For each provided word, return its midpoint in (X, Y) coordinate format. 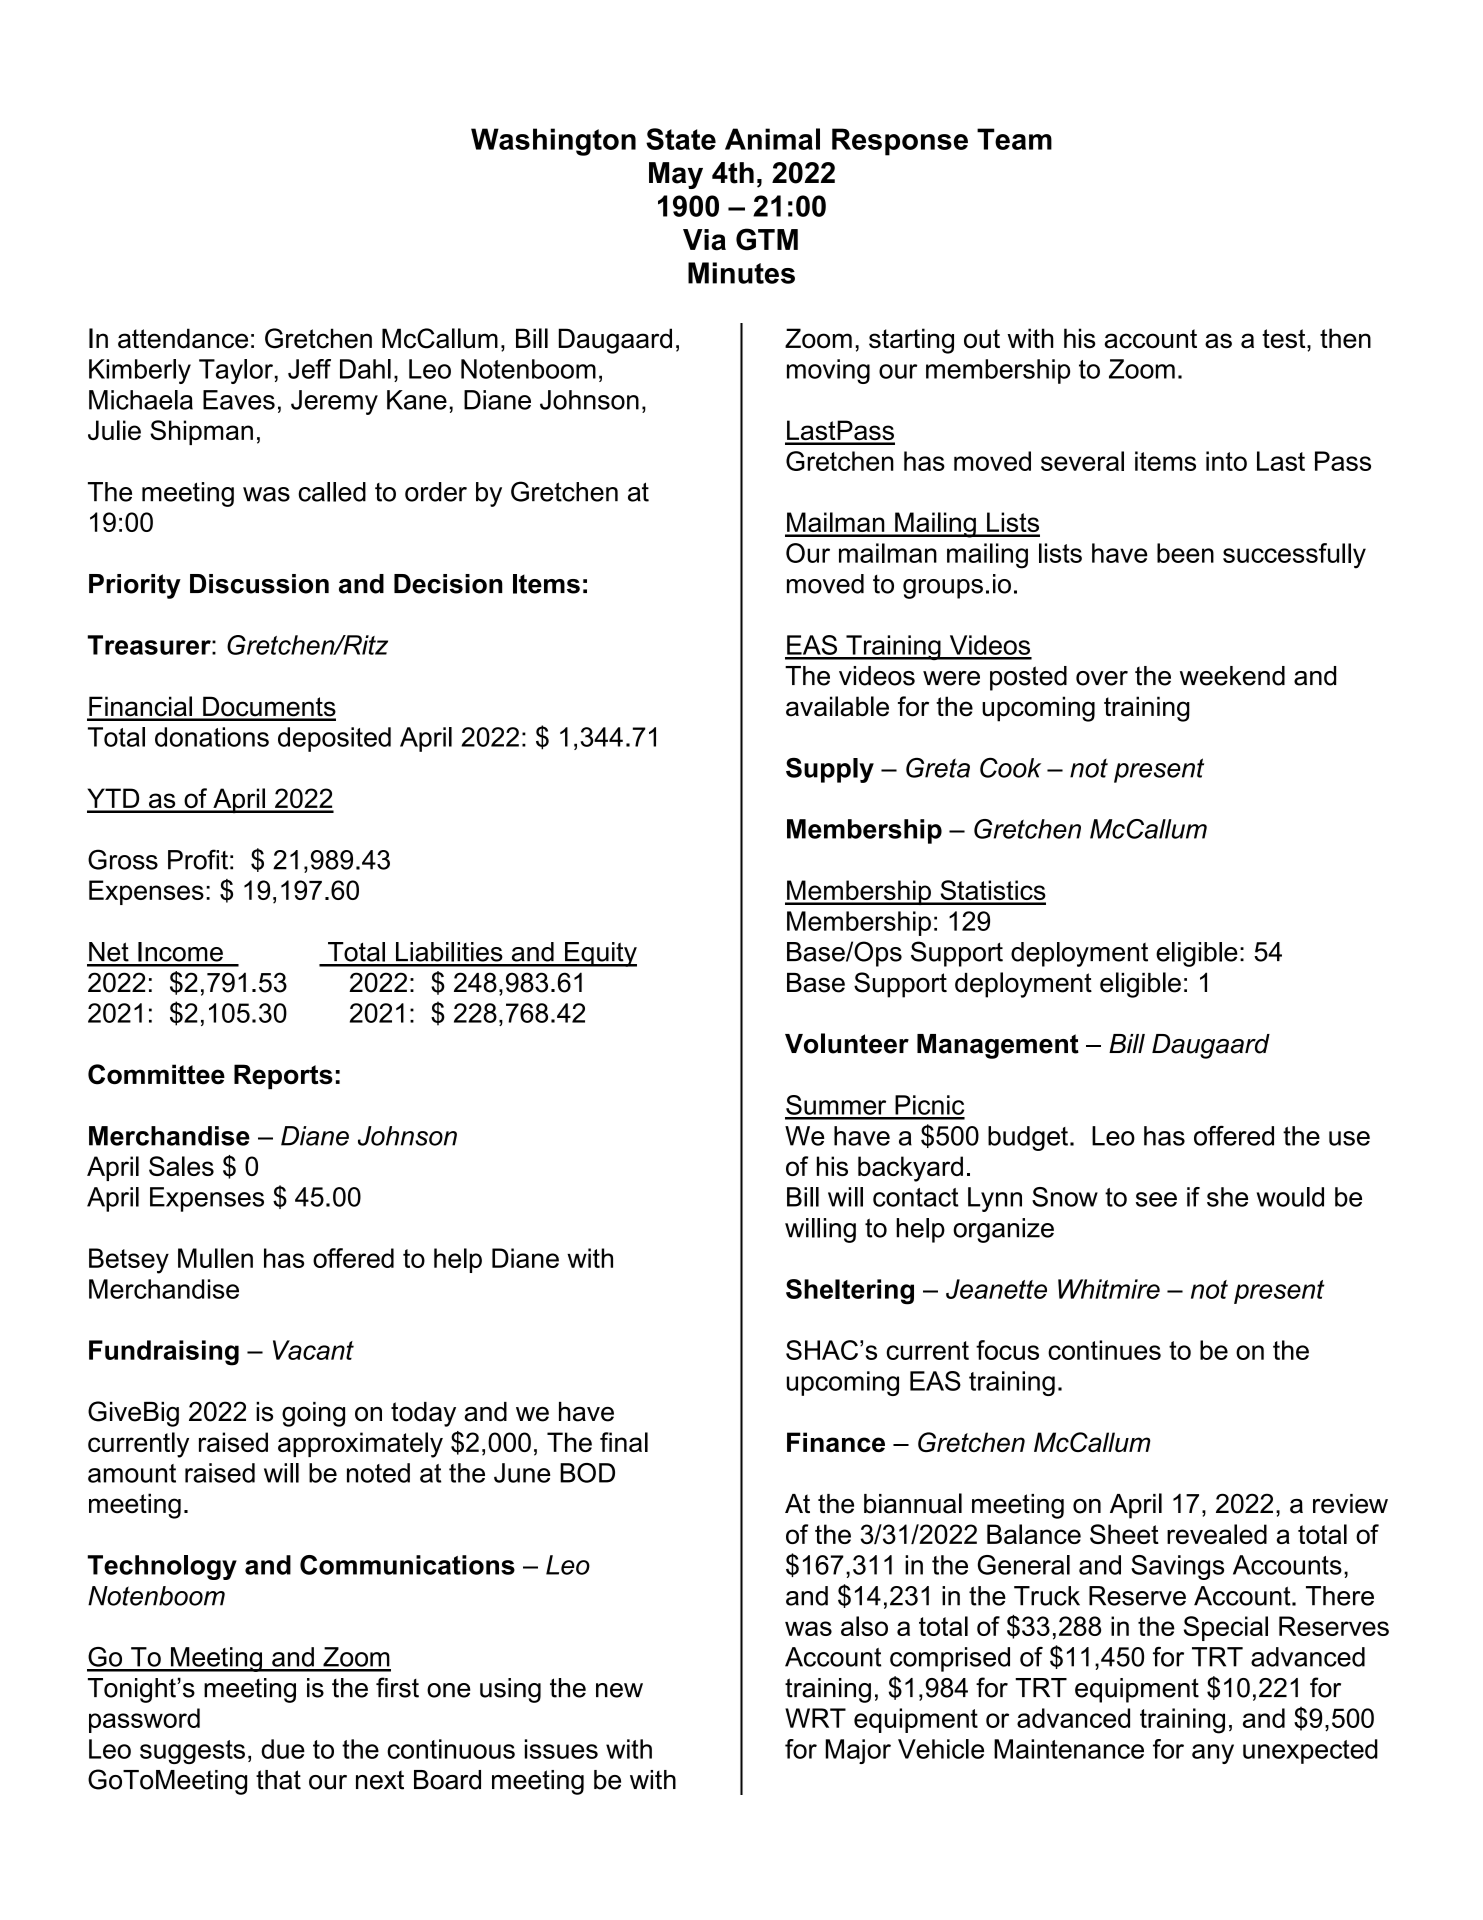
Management (998, 1046)
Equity (600, 954)
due (283, 1749)
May (676, 175)
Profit (198, 859)
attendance (183, 338)
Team (1014, 139)
